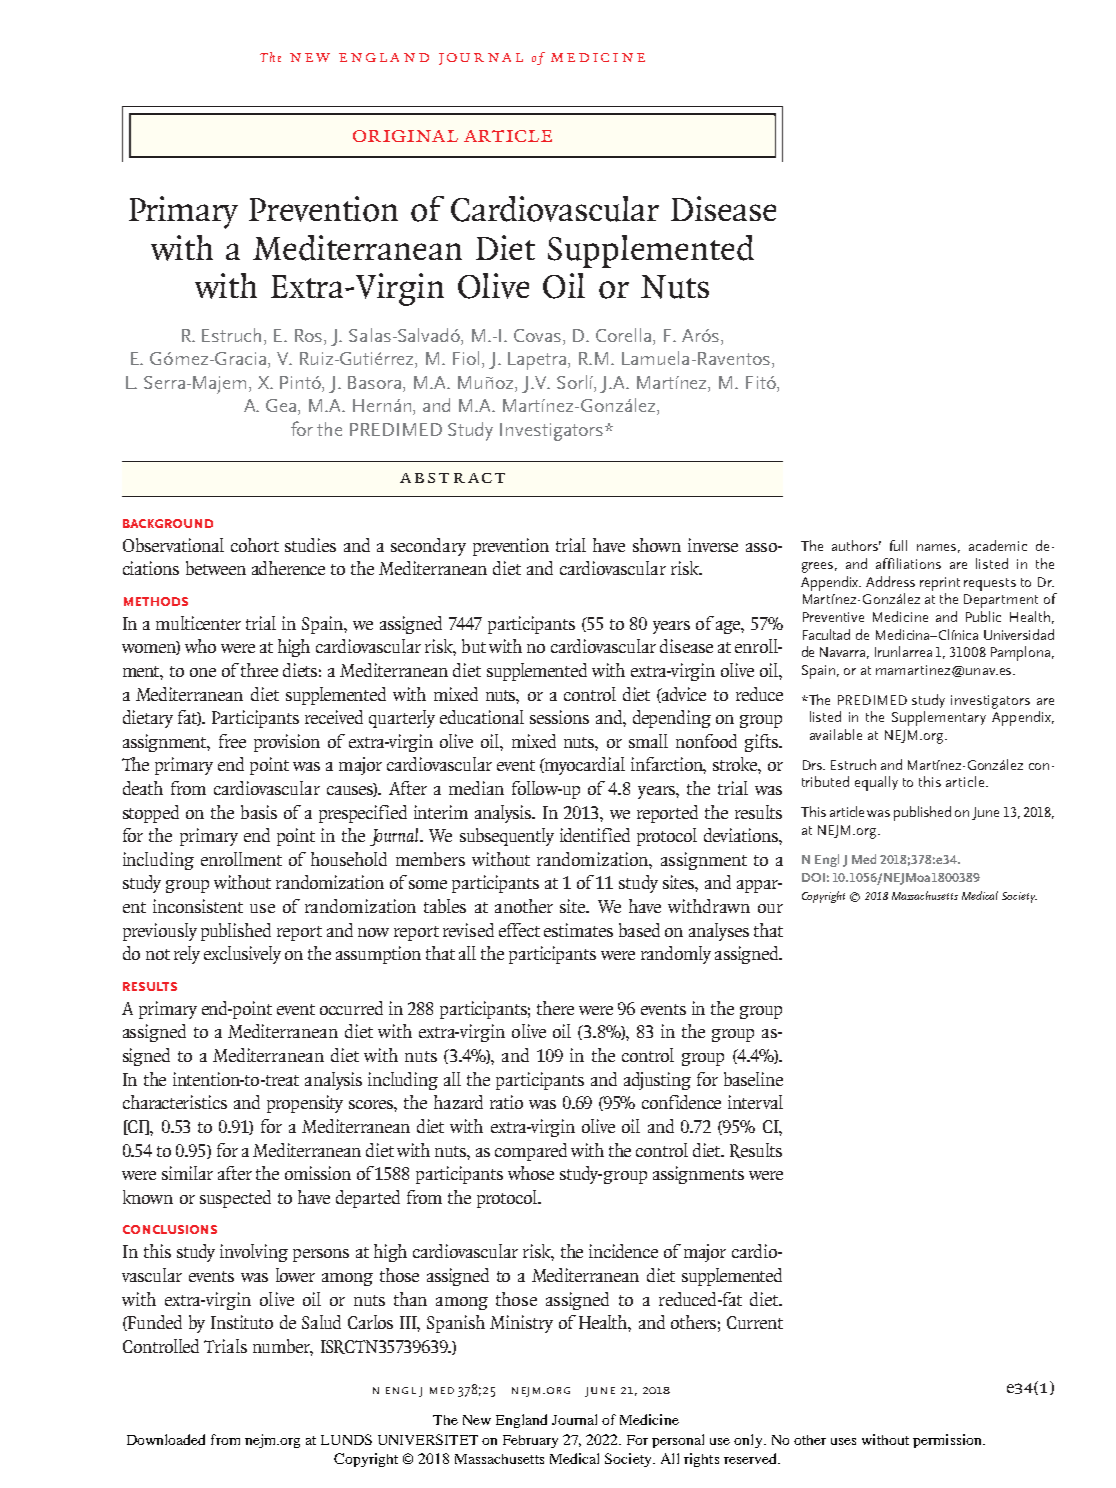 This screenshot has height=1488, width=1116. Describe the element at coordinates (235, 1199) in the screenshot. I see `suspected` at that location.
